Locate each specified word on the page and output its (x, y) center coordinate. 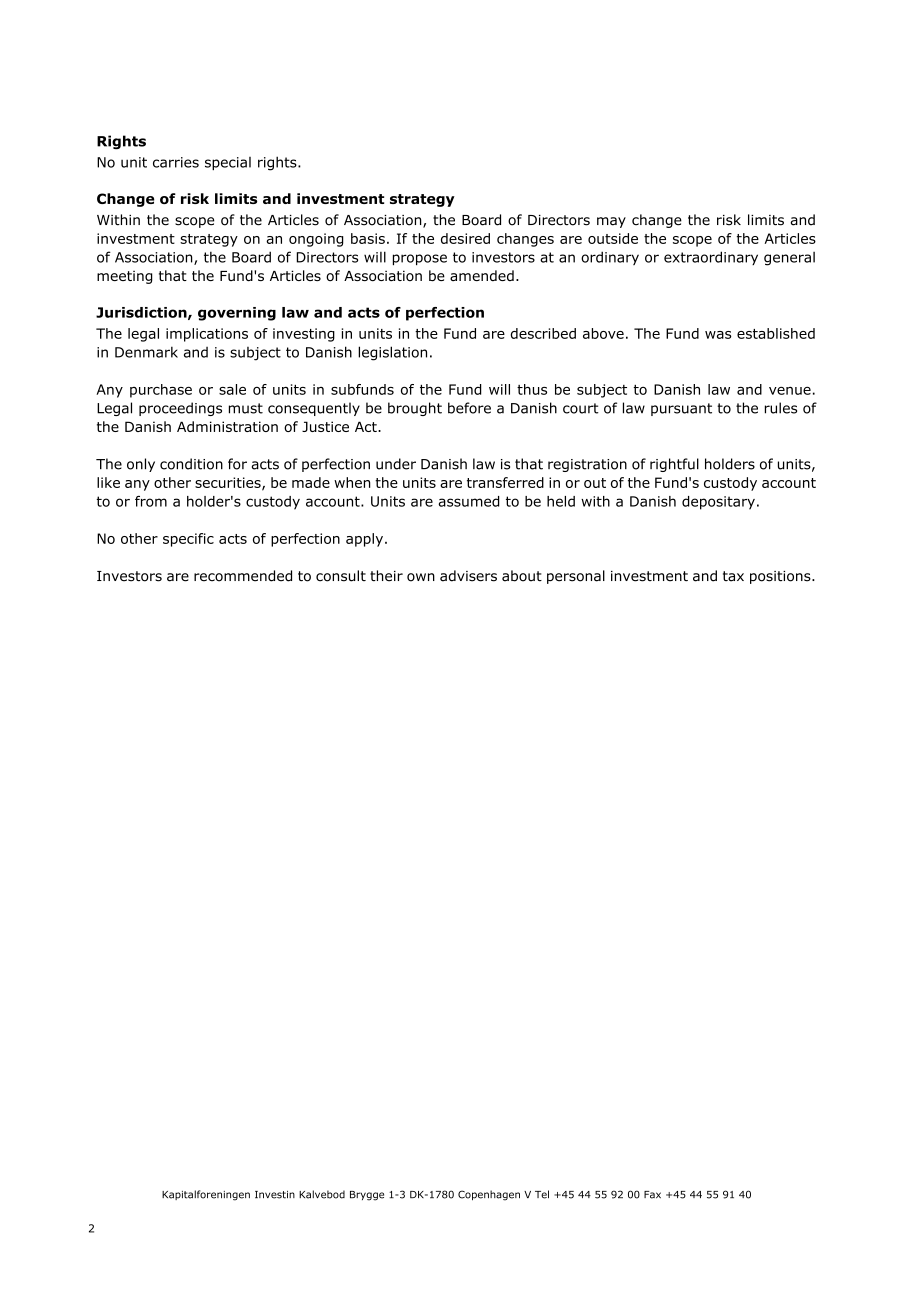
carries (176, 162)
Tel (542, 1194)
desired (465, 238)
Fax (652, 1195)
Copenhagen (489, 1195)
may (611, 222)
